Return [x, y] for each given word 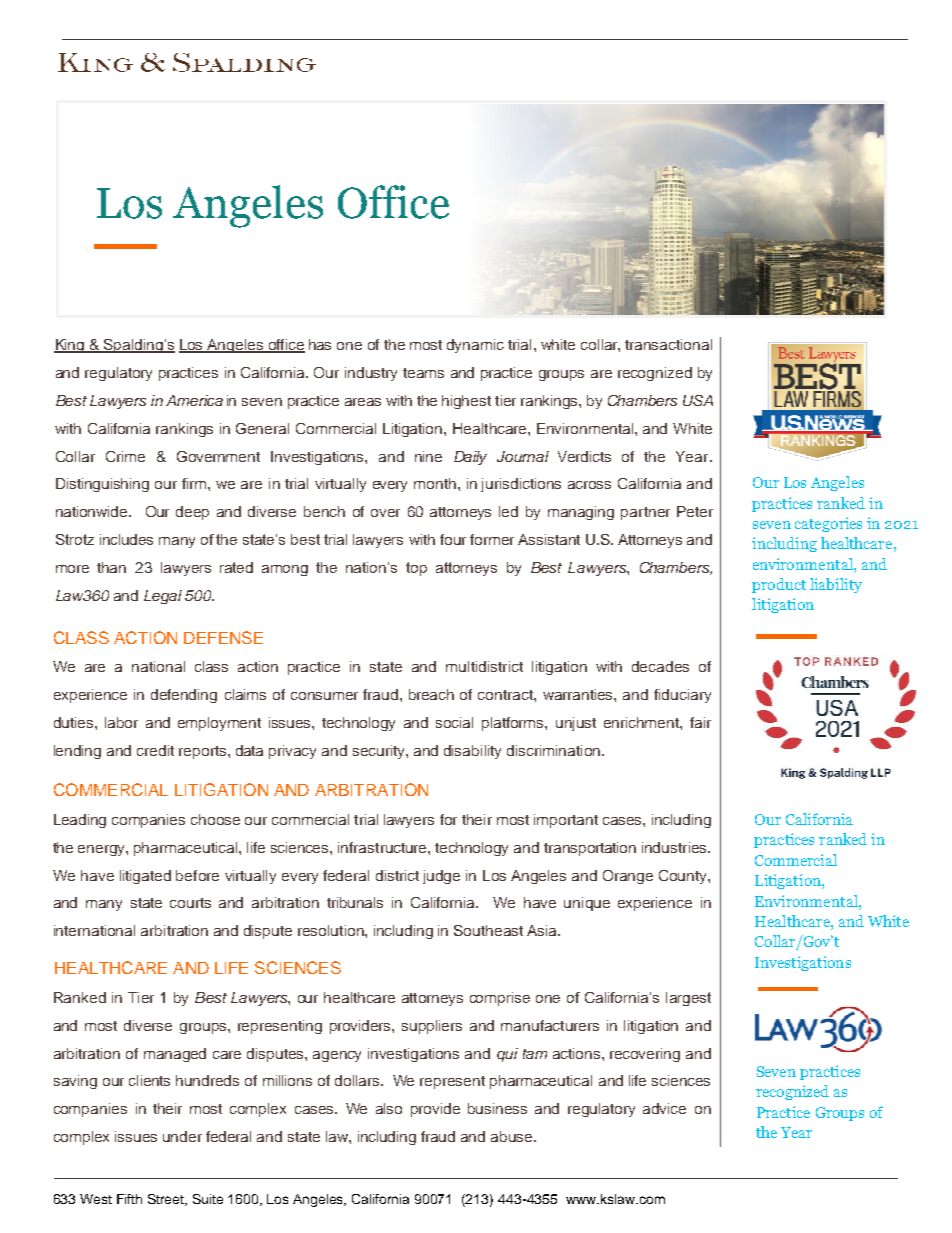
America [194, 400]
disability [472, 752]
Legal [163, 597]
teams [423, 373]
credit [155, 750]
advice [664, 1108]
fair [700, 722]
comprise [500, 999]
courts [190, 903]
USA [698, 400]
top [416, 569]
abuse [513, 1136]
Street [167, 1200]
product [779, 585]
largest [688, 999]
